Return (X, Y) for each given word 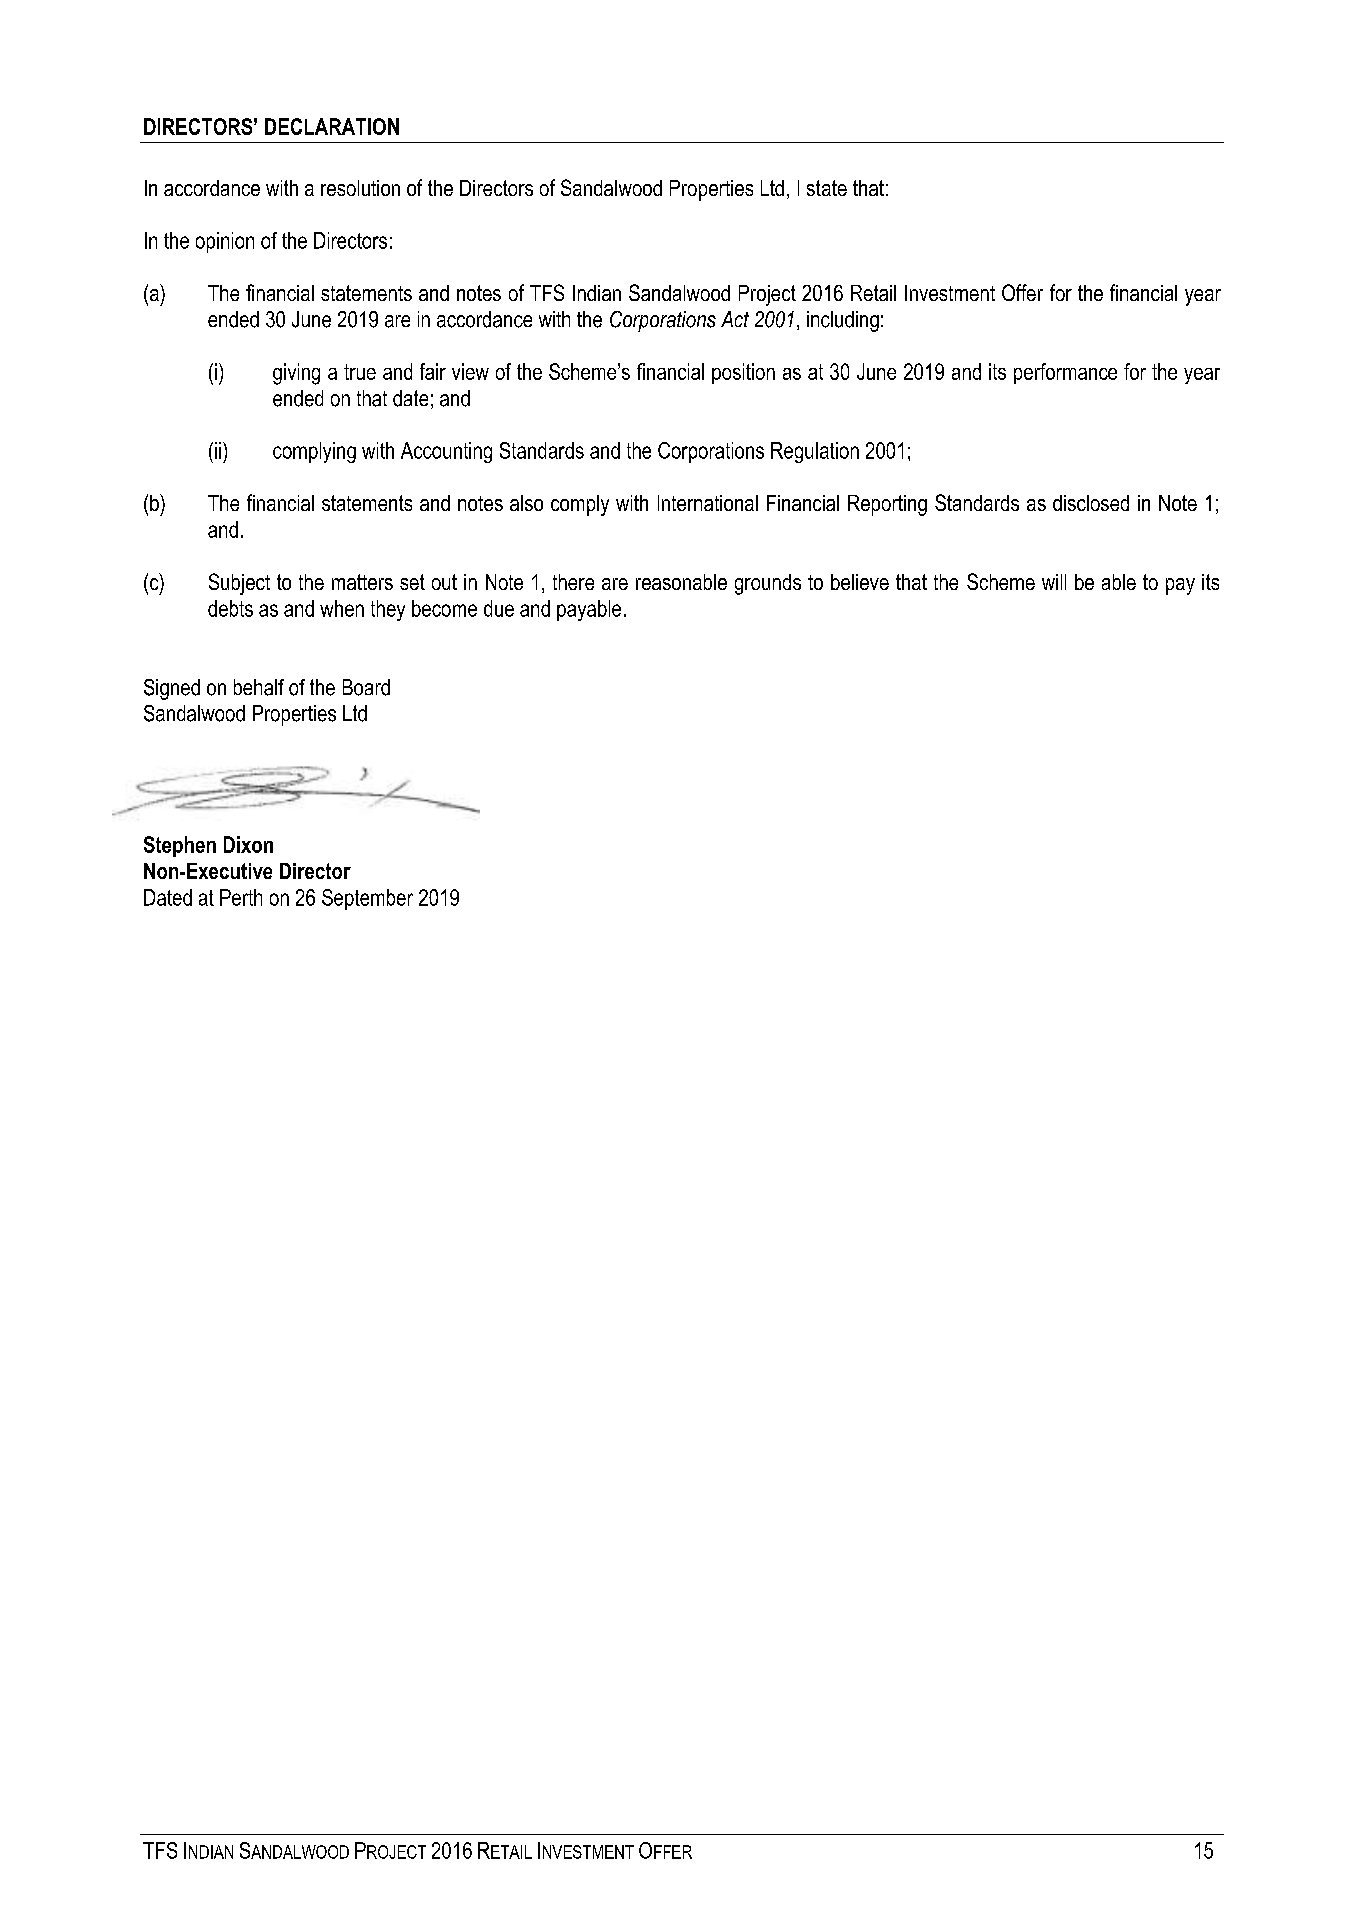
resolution (360, 188)
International (708, 503)
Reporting (887, 505)
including (843, 321)
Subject (239, 584)
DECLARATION (332, 126)
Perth (241, 897)
